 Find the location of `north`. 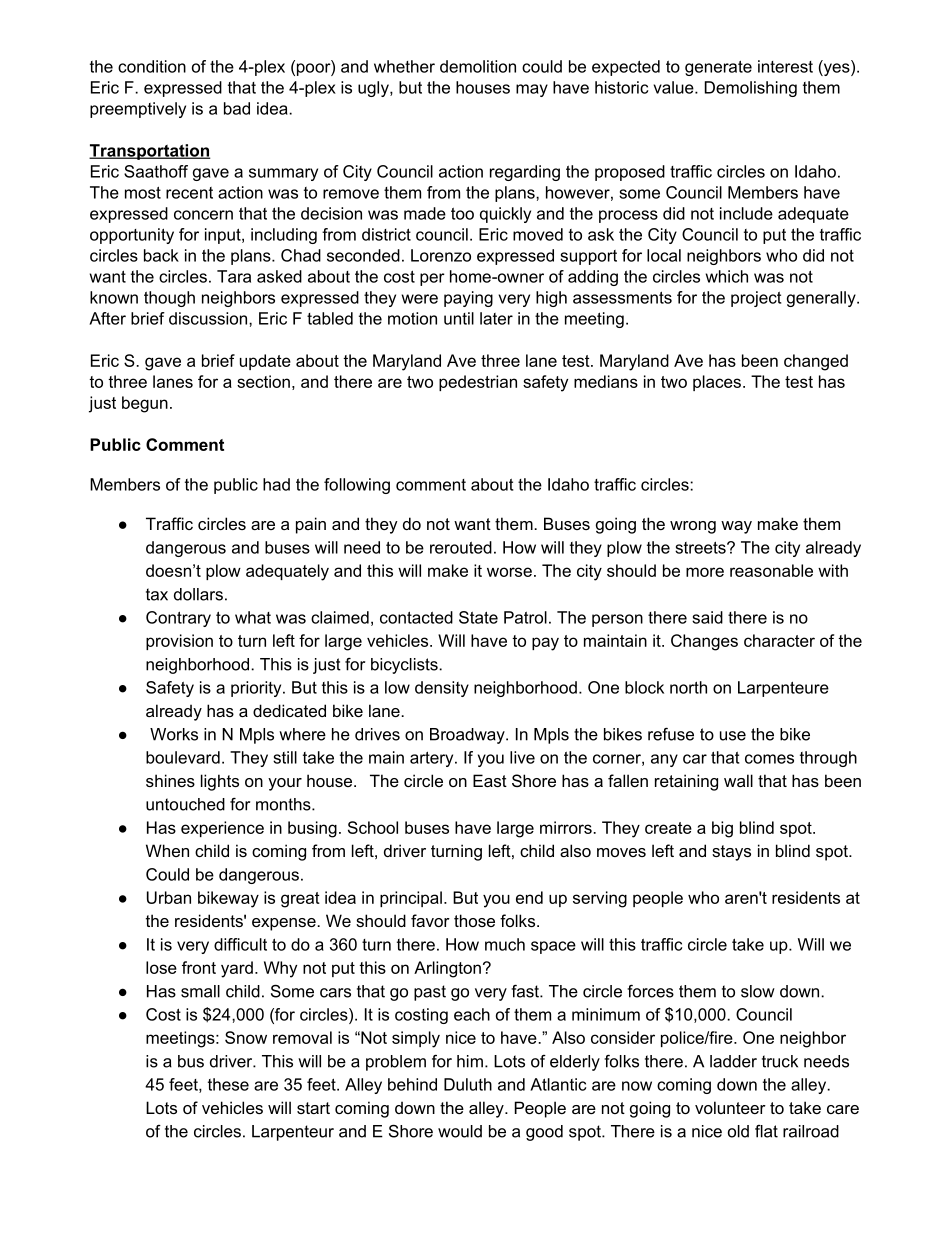

north is located at coordinates (688, 687).
